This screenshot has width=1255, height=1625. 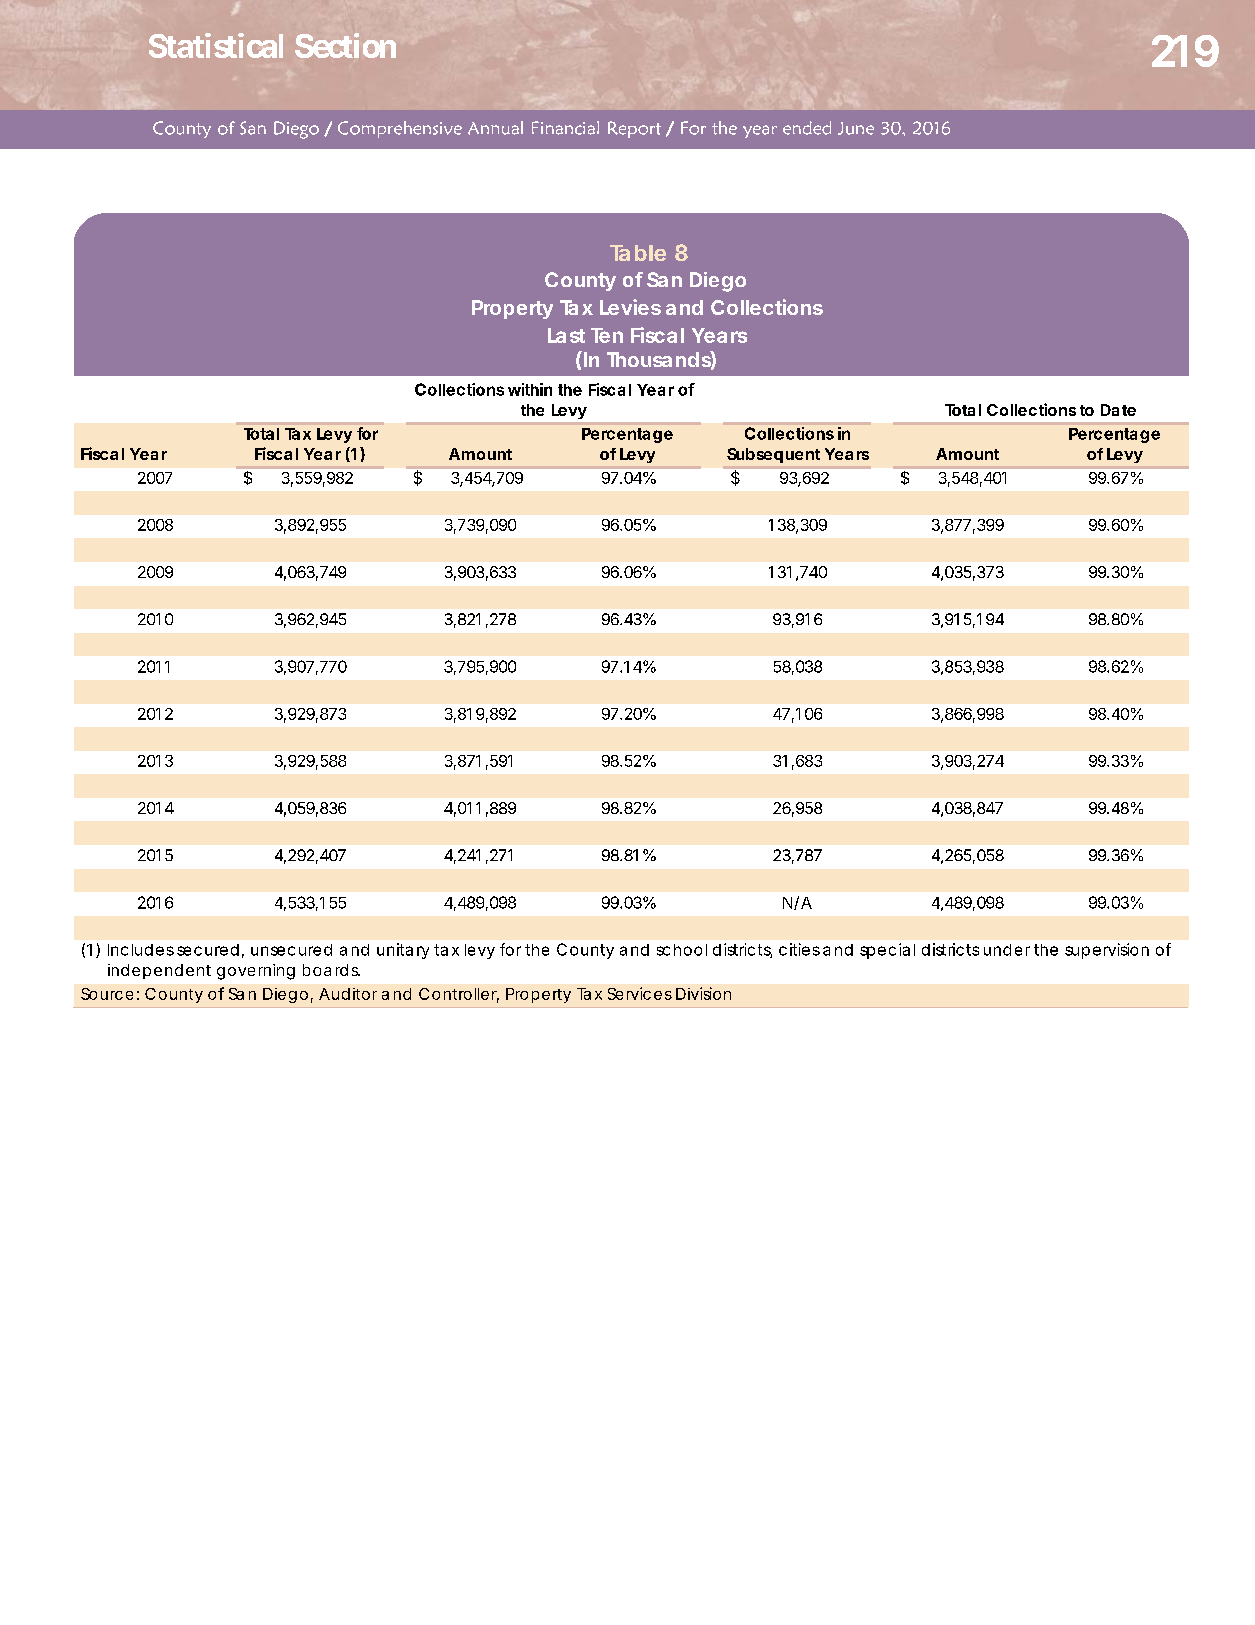 I want to click on special, so click(x=887, y=951).
